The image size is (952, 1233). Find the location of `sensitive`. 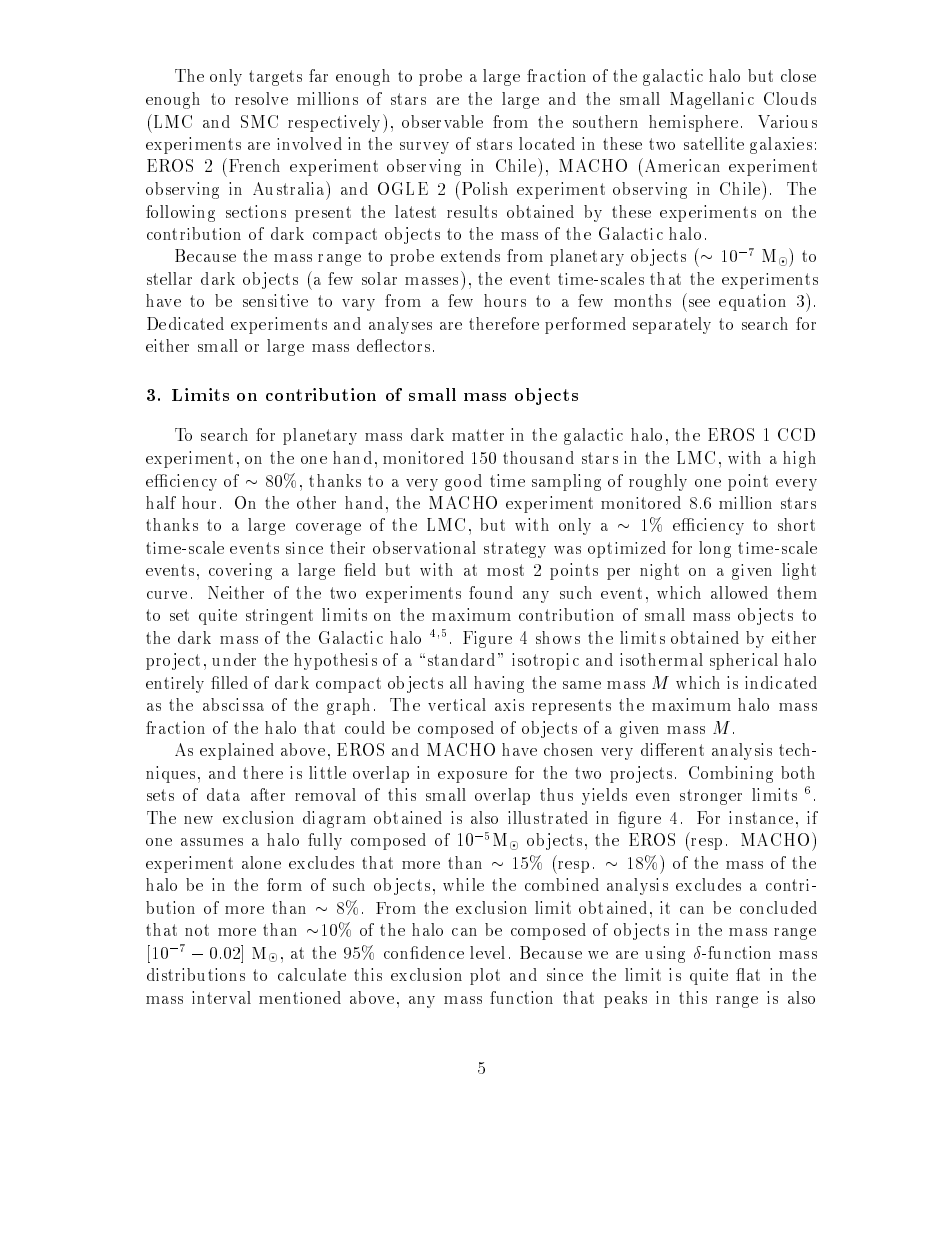

sensitive is located at coordinates (275, 300).
